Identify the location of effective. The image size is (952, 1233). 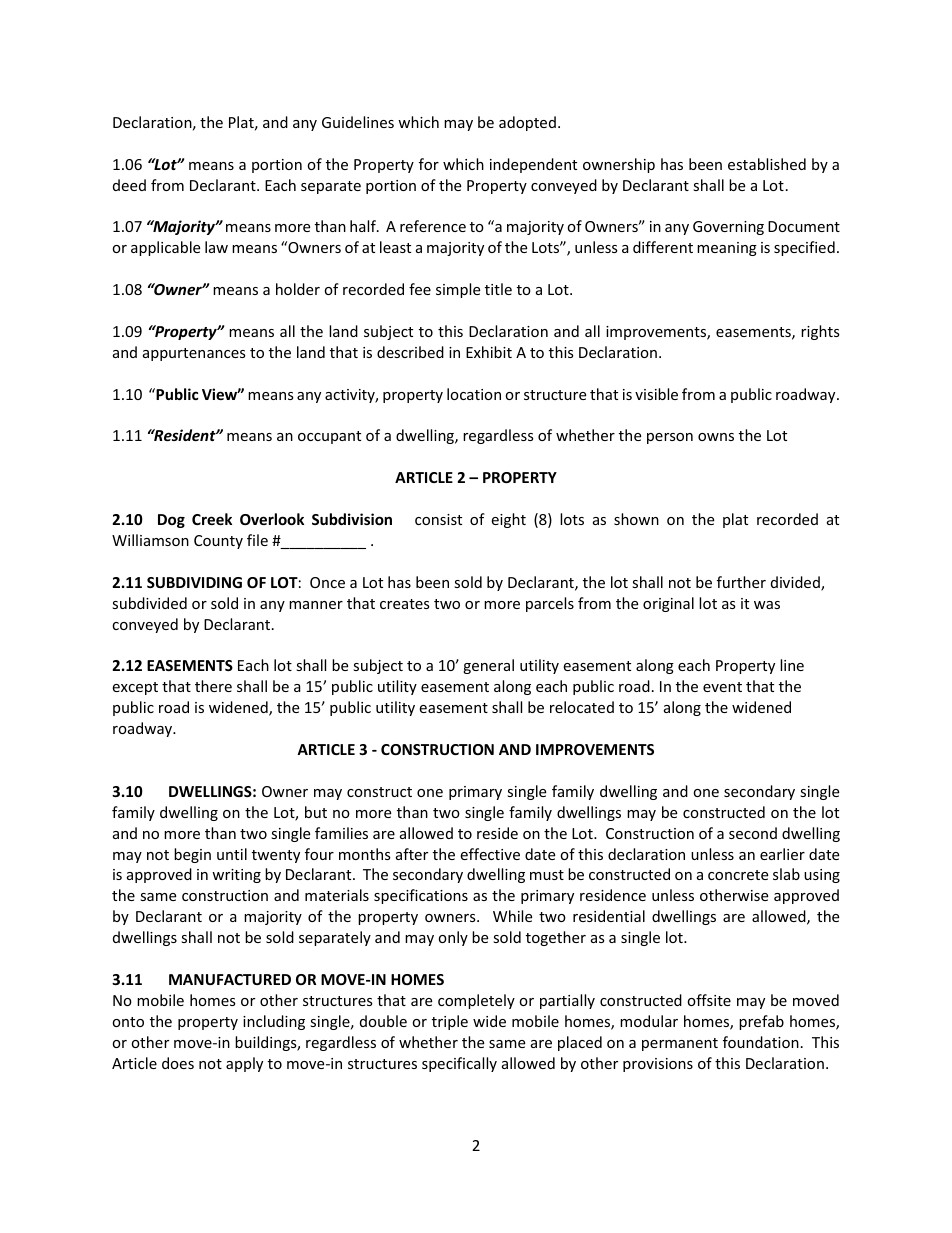
(490, 854).
